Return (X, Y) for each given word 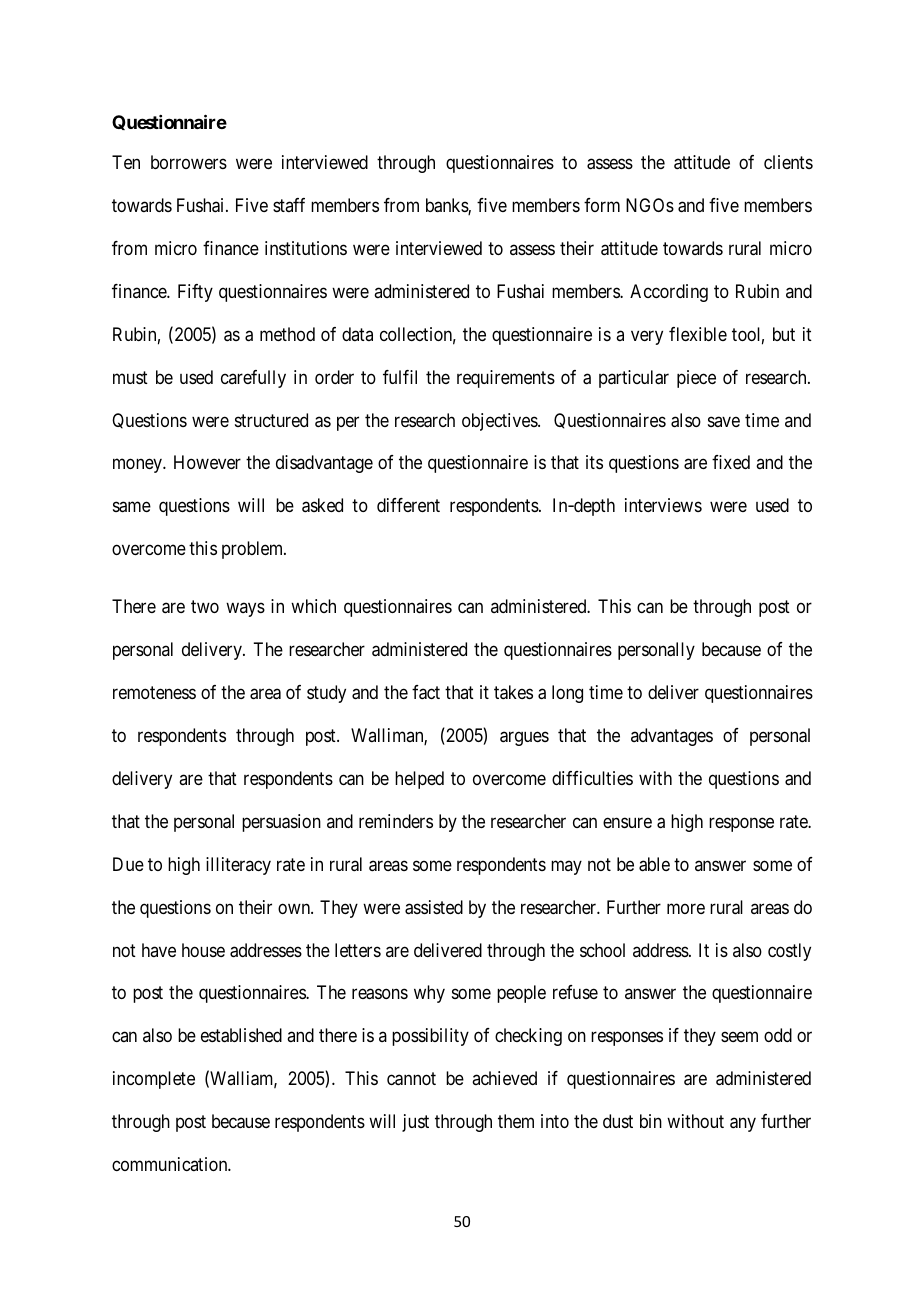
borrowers (189, 162)
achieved (504, 1078)
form (602, 205)
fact (426, 692)
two (205, 607)
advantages (672, 737)
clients (788, 162)
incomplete (154, 1080)
